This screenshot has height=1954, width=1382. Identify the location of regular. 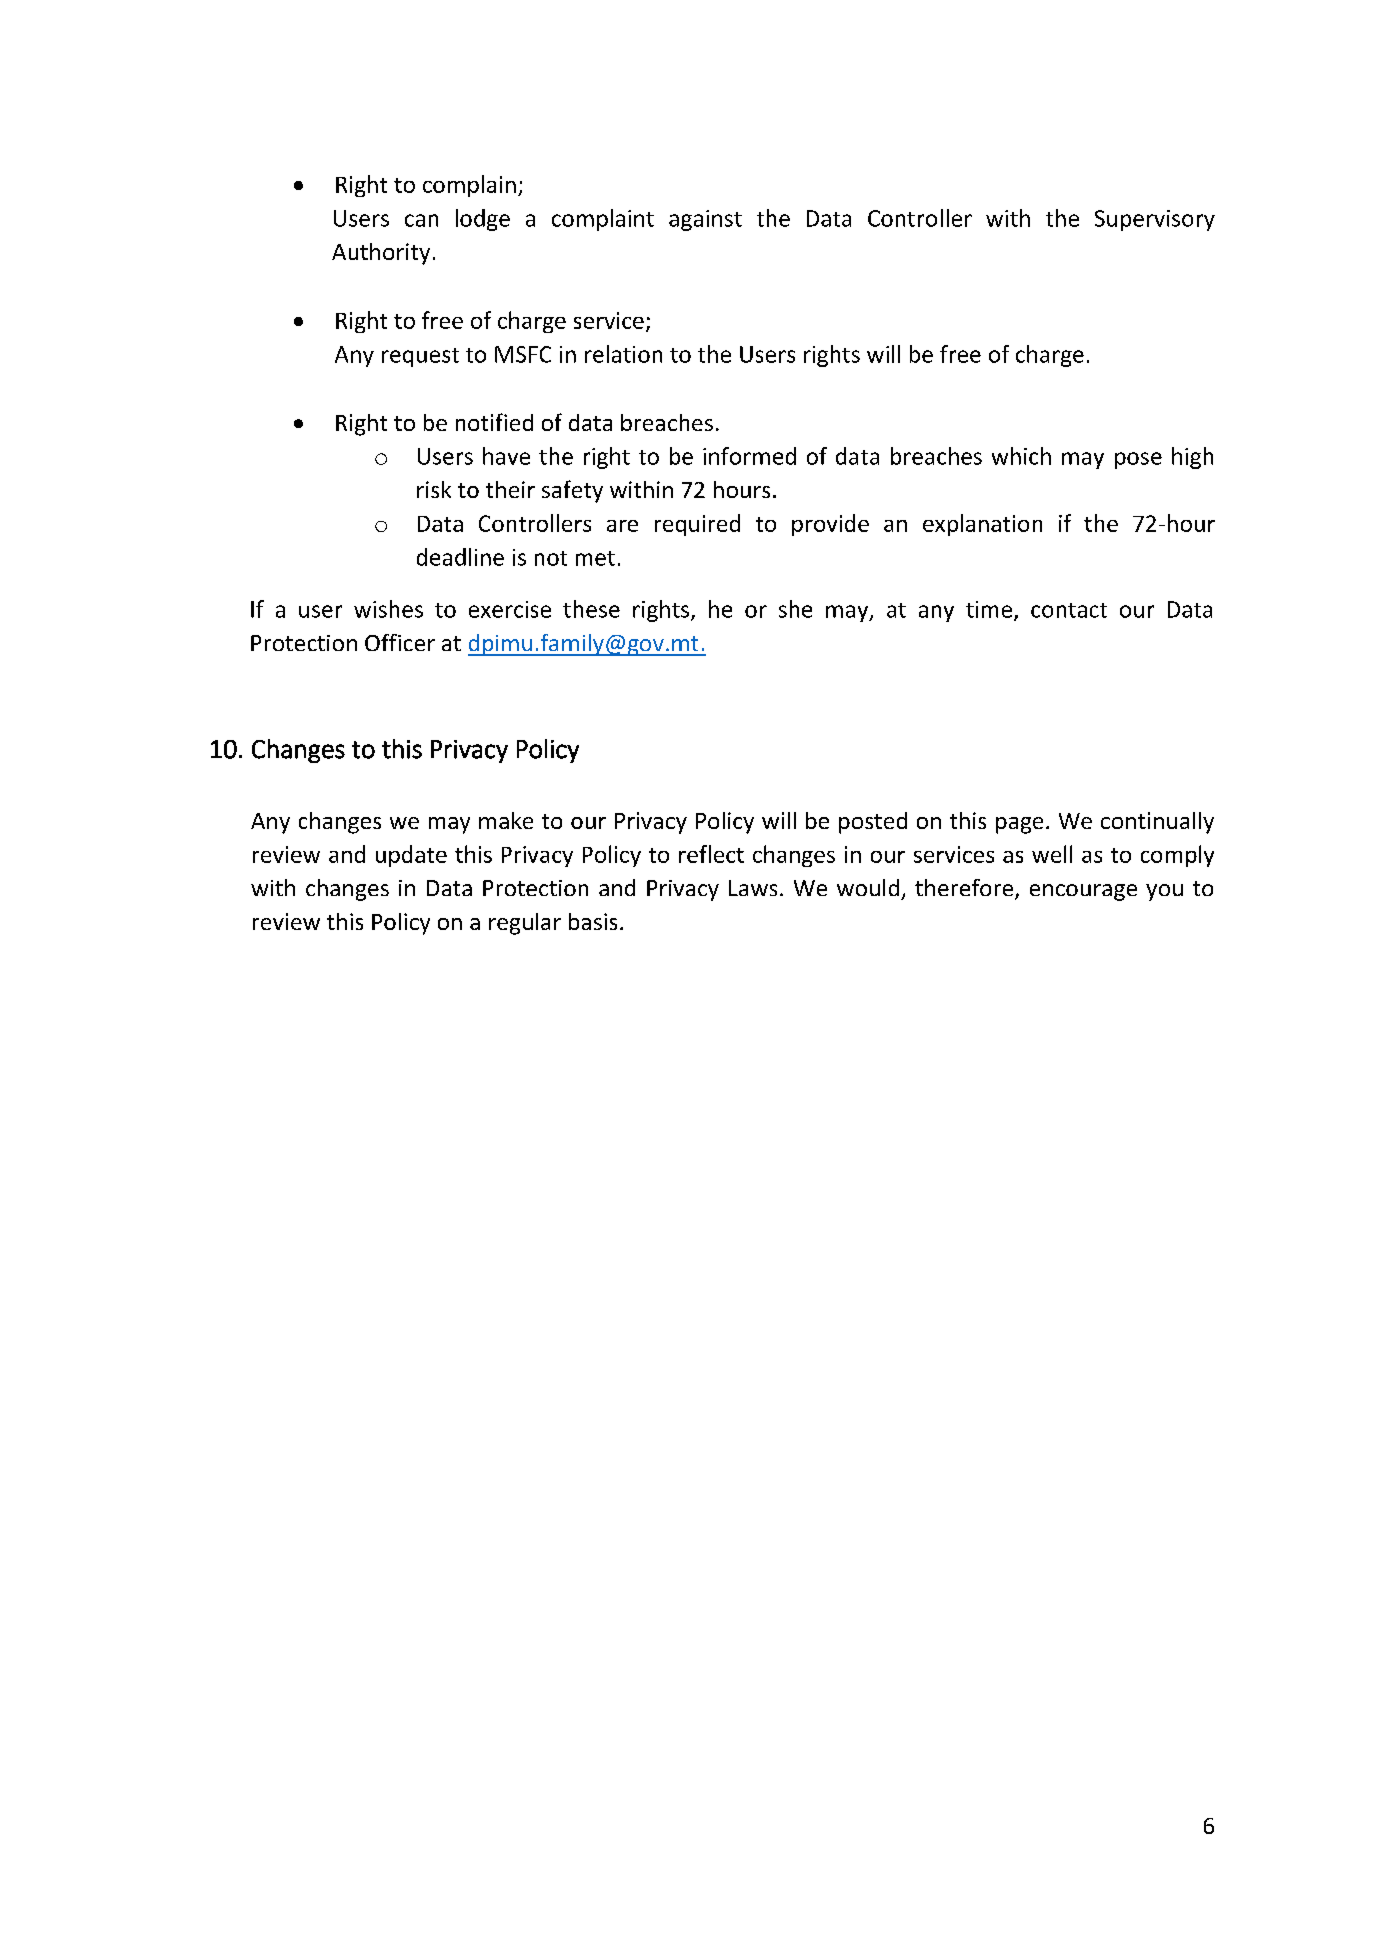
(525, 924).
